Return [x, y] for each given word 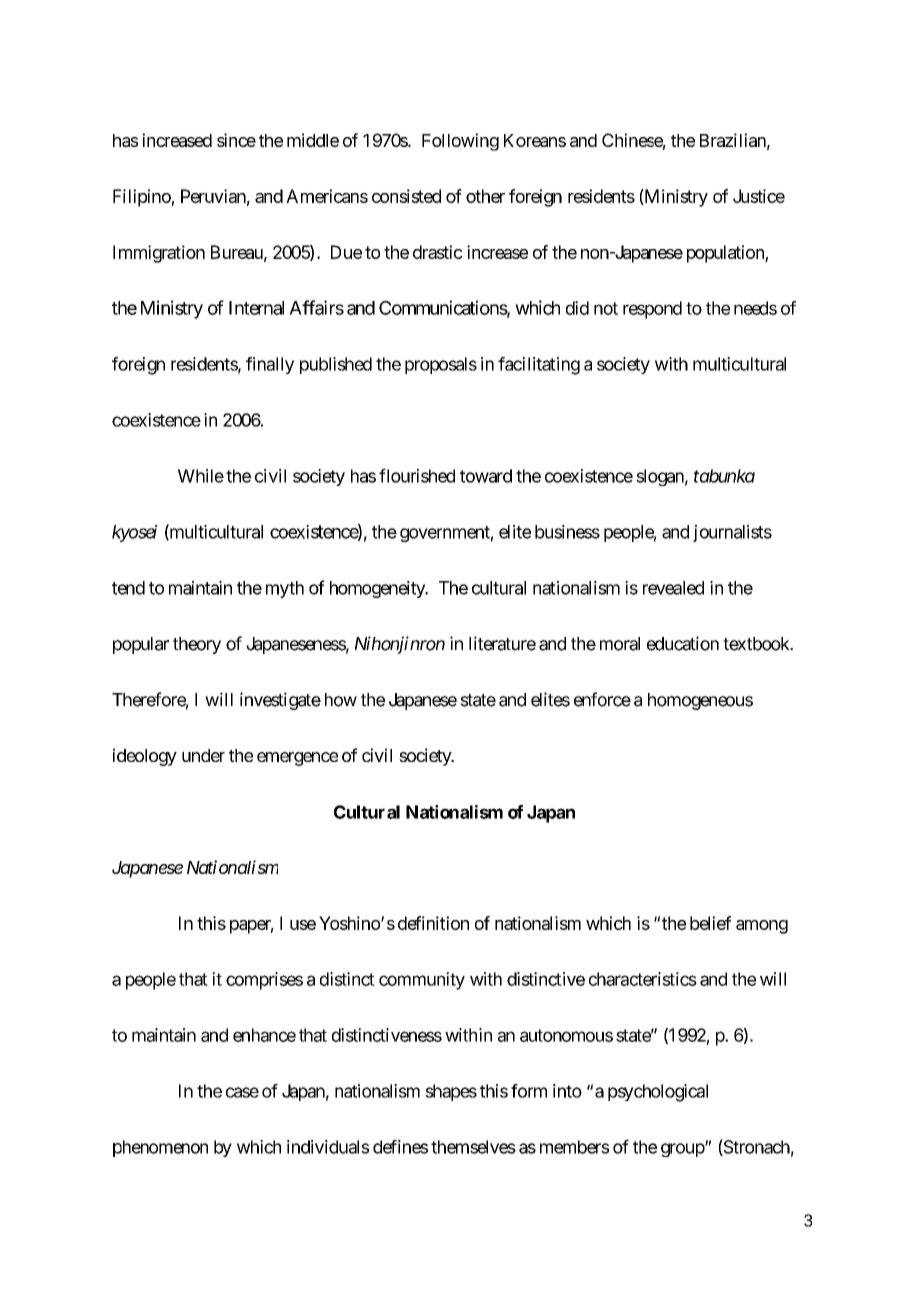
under [203, 755]
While [201, 476]
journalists [732, 533]
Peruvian [213, 196]
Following [460, 142]
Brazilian [733, 140]
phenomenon [160, 1148]
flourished [417, 475]
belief [710, 923]
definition [433, 923]
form [529, 1091]
